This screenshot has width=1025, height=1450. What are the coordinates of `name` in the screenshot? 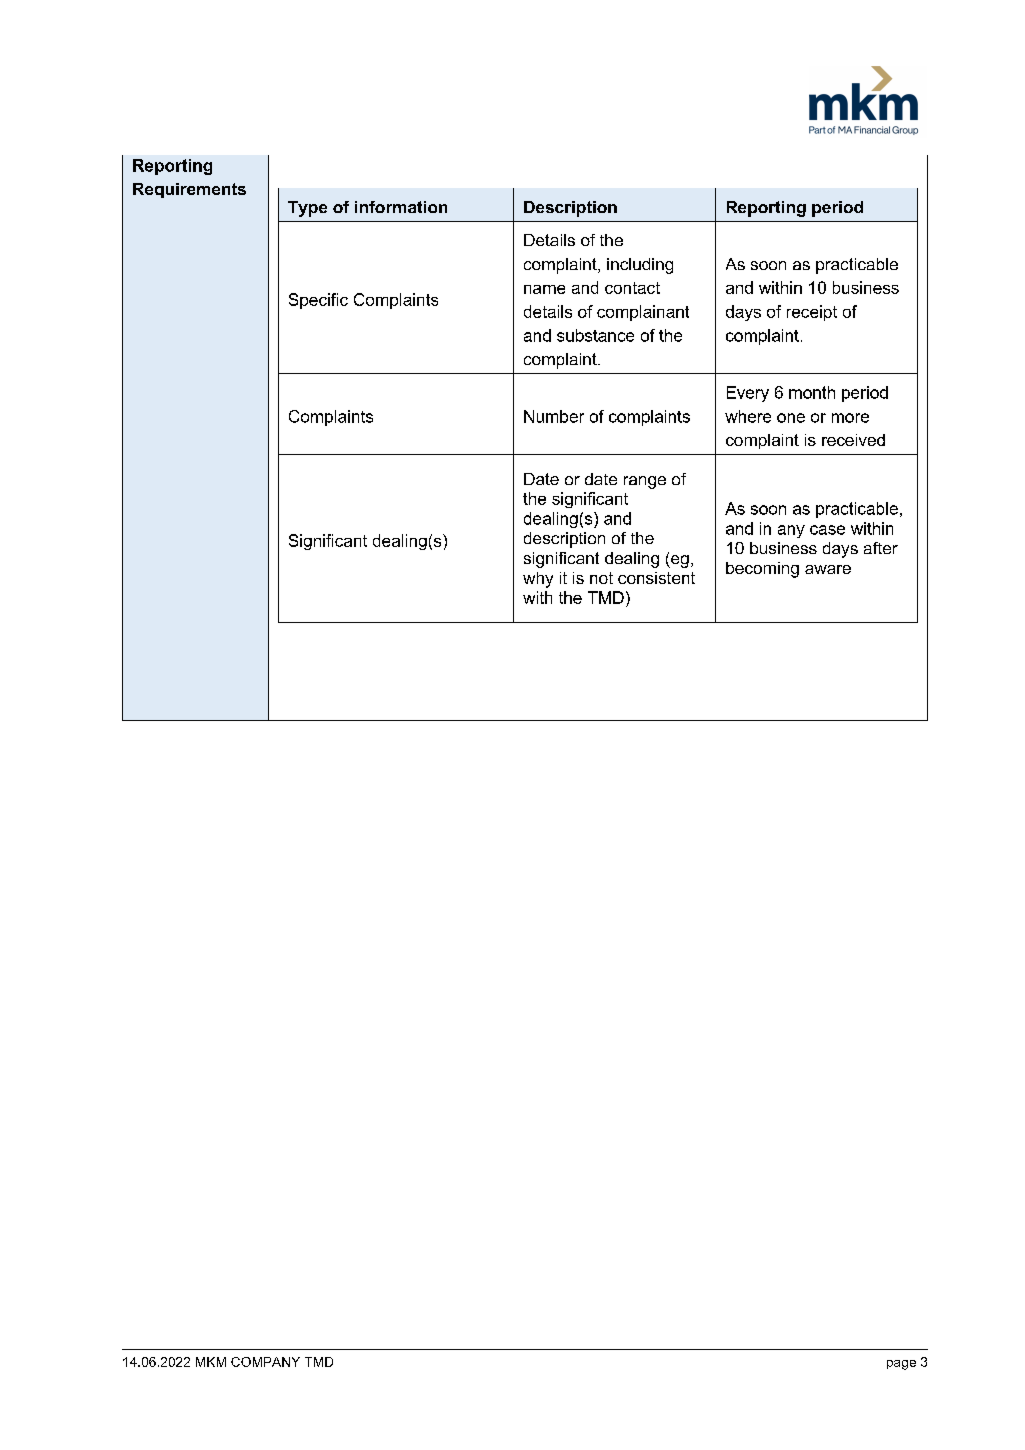 It's located at (544, 289).
